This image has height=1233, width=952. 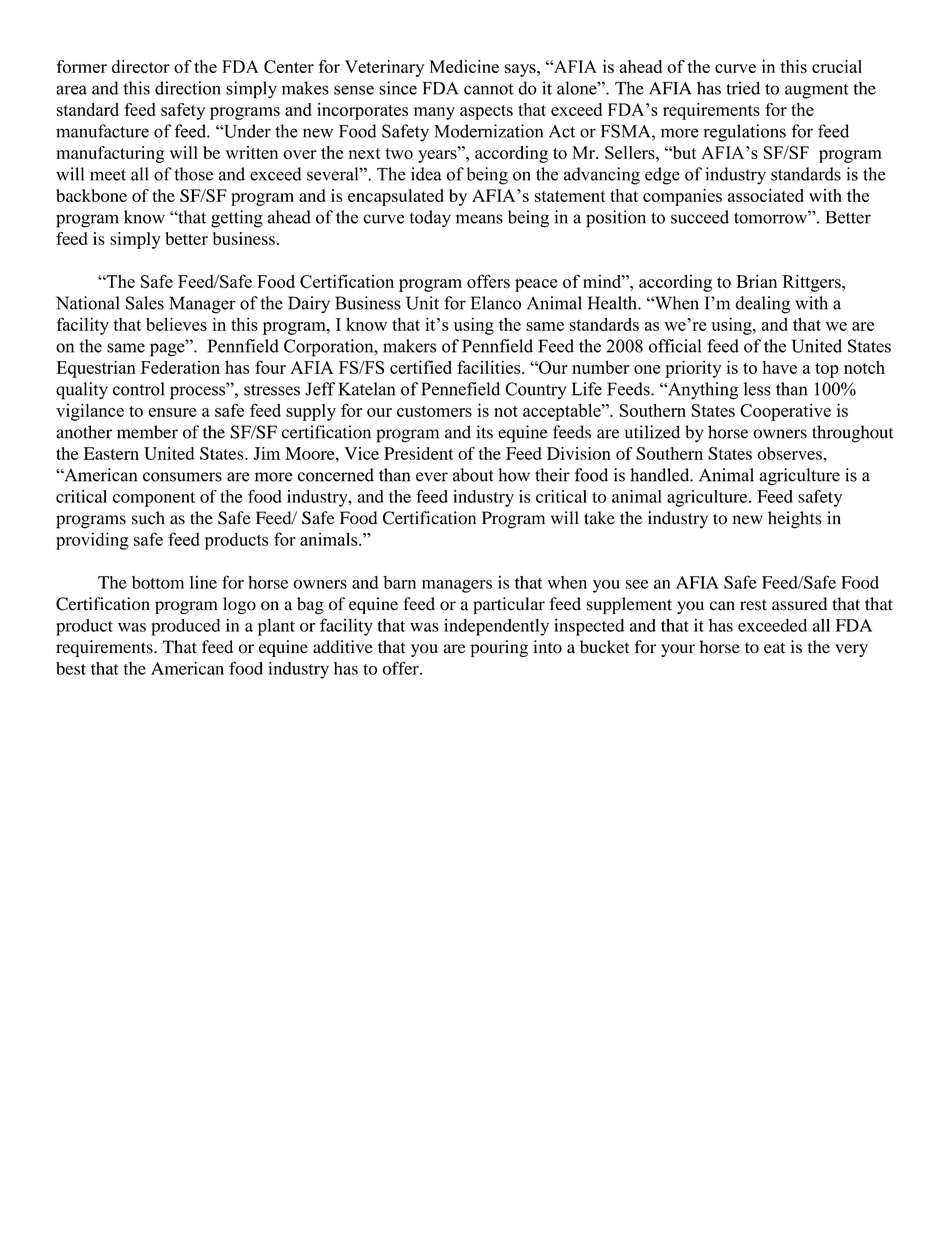 I want to click on succeed, so click(x=700, y=217).
